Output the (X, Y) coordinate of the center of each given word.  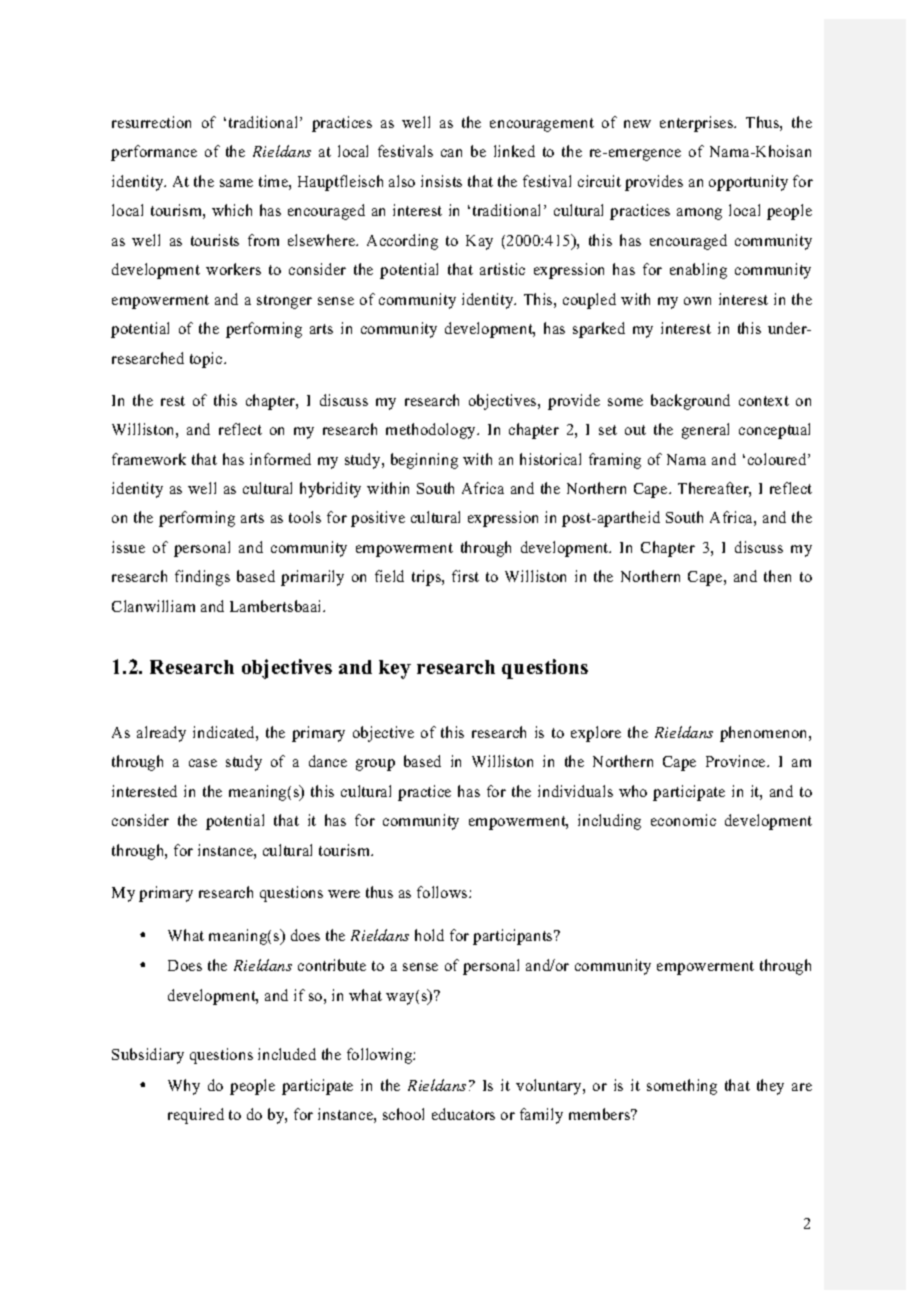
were (344, 894)
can (451, 153)
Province (737, 761)
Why (184, 1087)
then (777, 576)
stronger (284, 302)
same (236, 183)
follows (443, 892)
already (161, 734)
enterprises (698, 124)
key (395, 669)
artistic (502, 269)
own (697, 301)
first (465, 576)
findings (202, 578)
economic (683, 820)
